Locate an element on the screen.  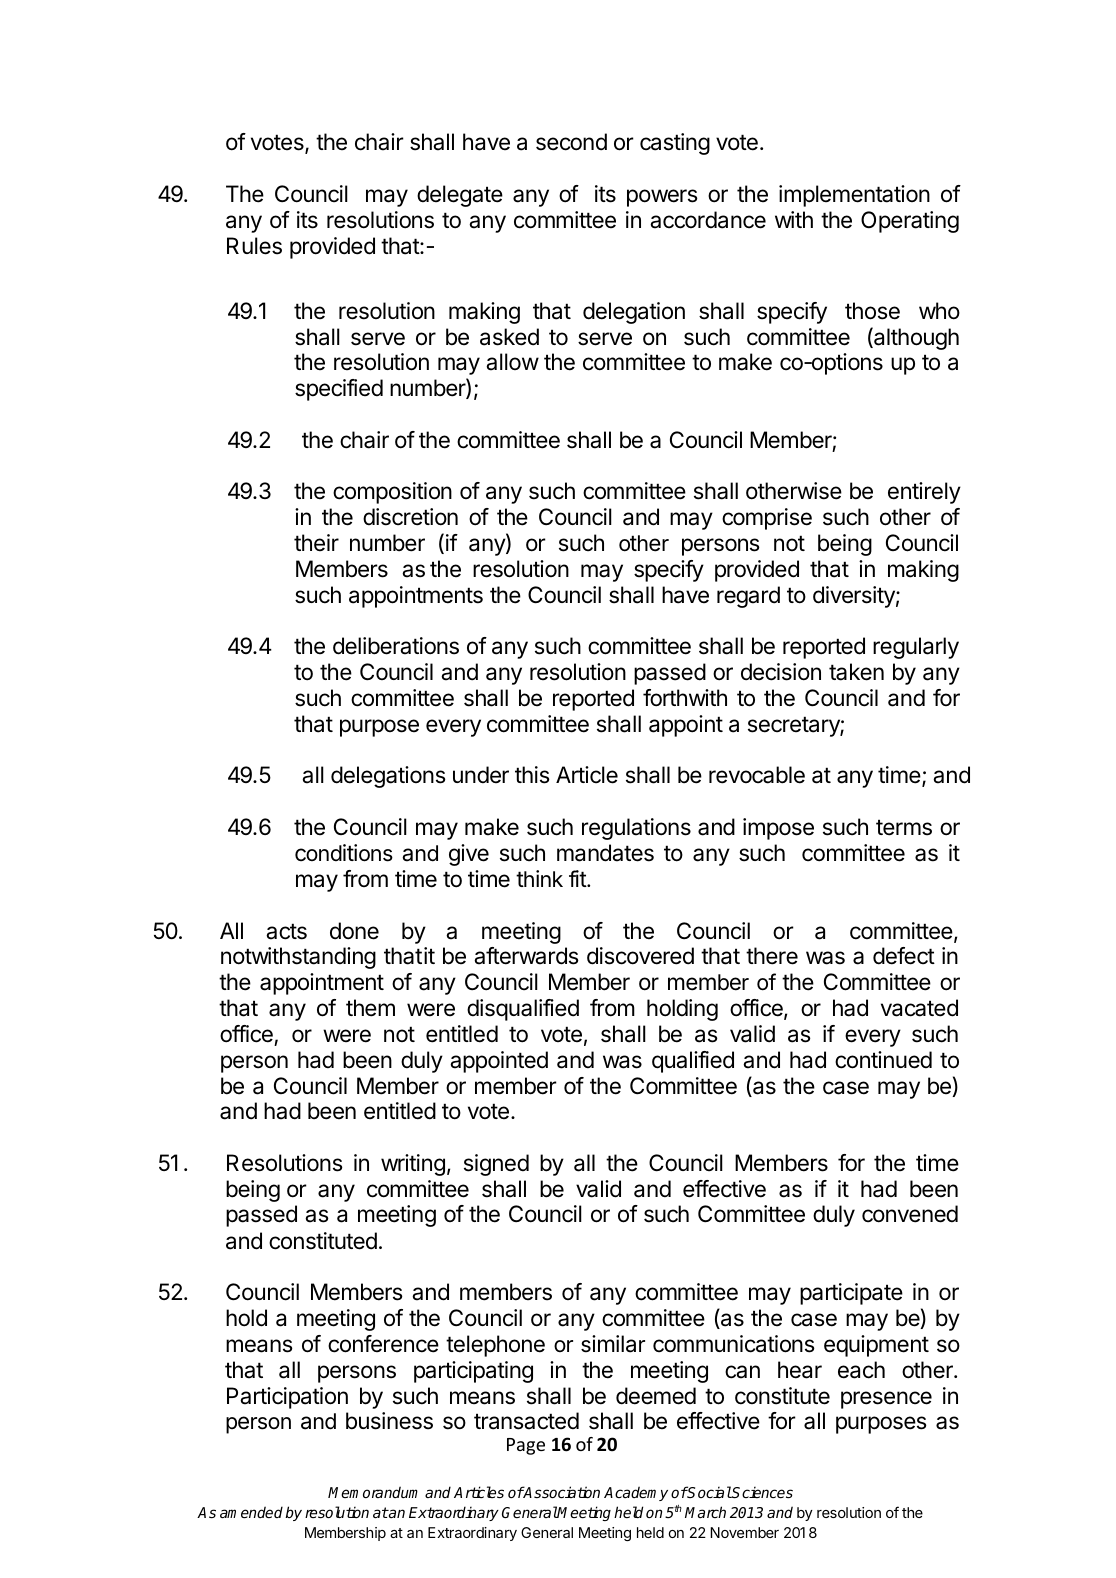
deliberations is located at coordinates (396, 646).
